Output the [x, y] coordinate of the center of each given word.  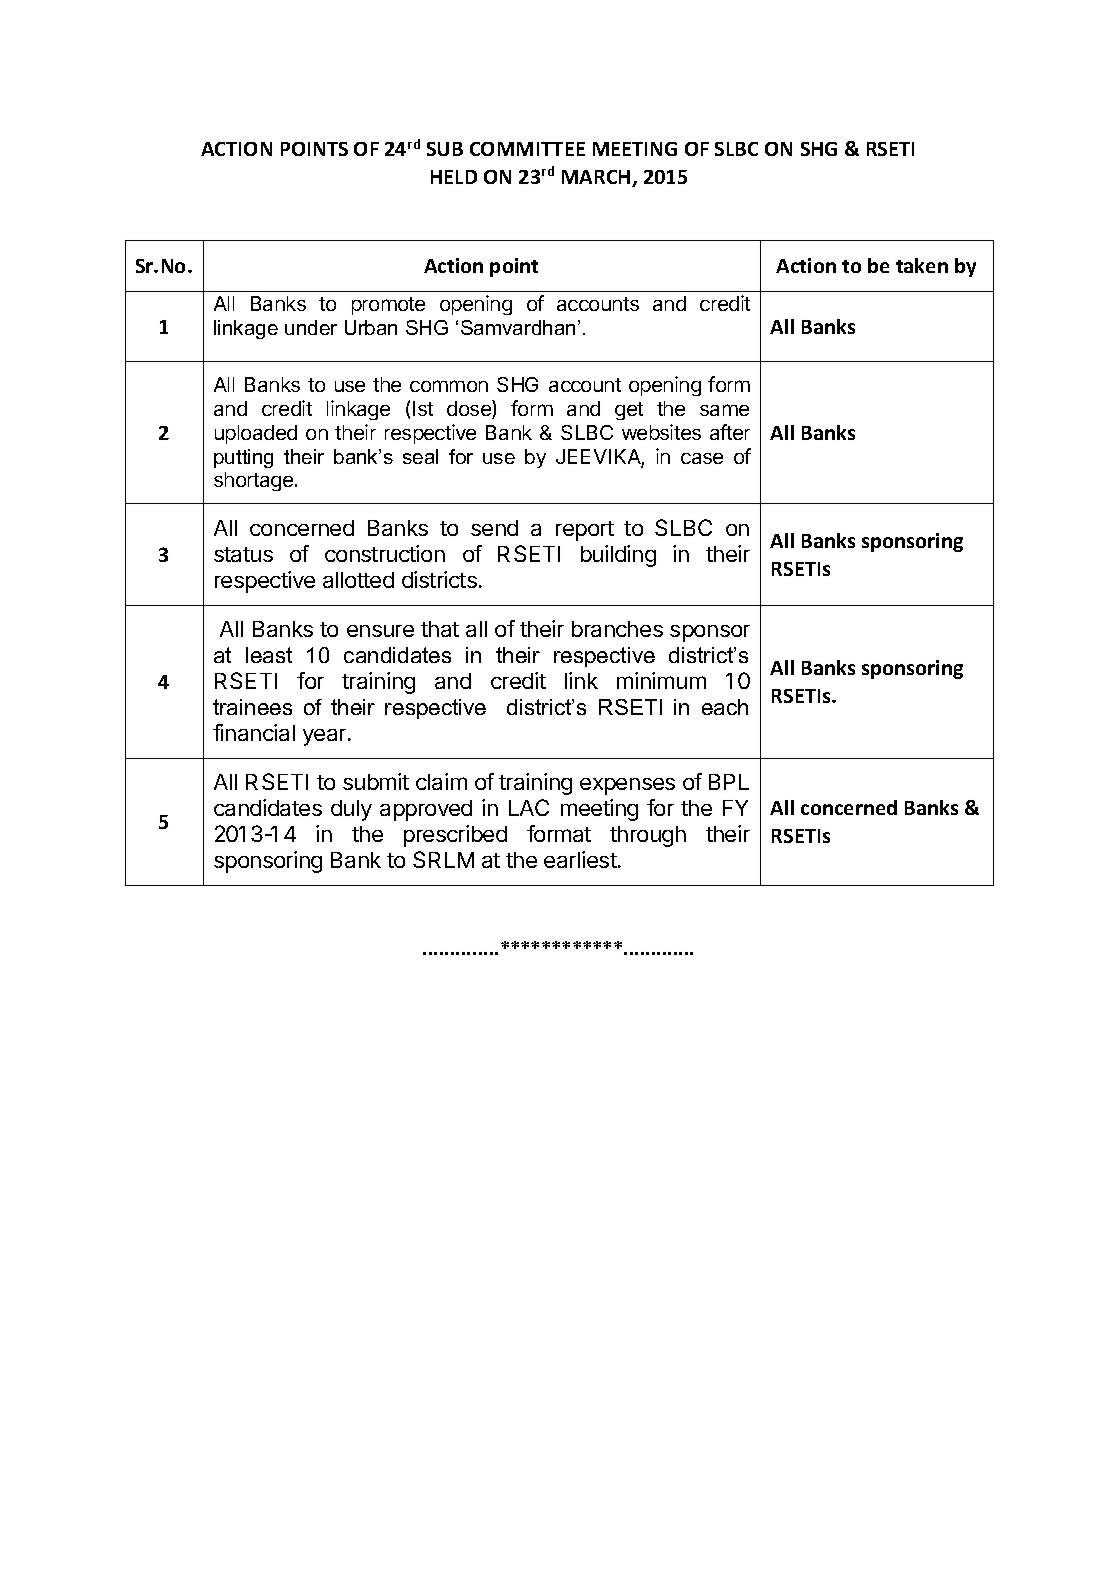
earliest [580, 859]
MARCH [597, 178]
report [585, 531]
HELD [454, 177]
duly [351, 810]
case [702, 458]
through [648, 836]
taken [922, 265]
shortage [255, 481]
